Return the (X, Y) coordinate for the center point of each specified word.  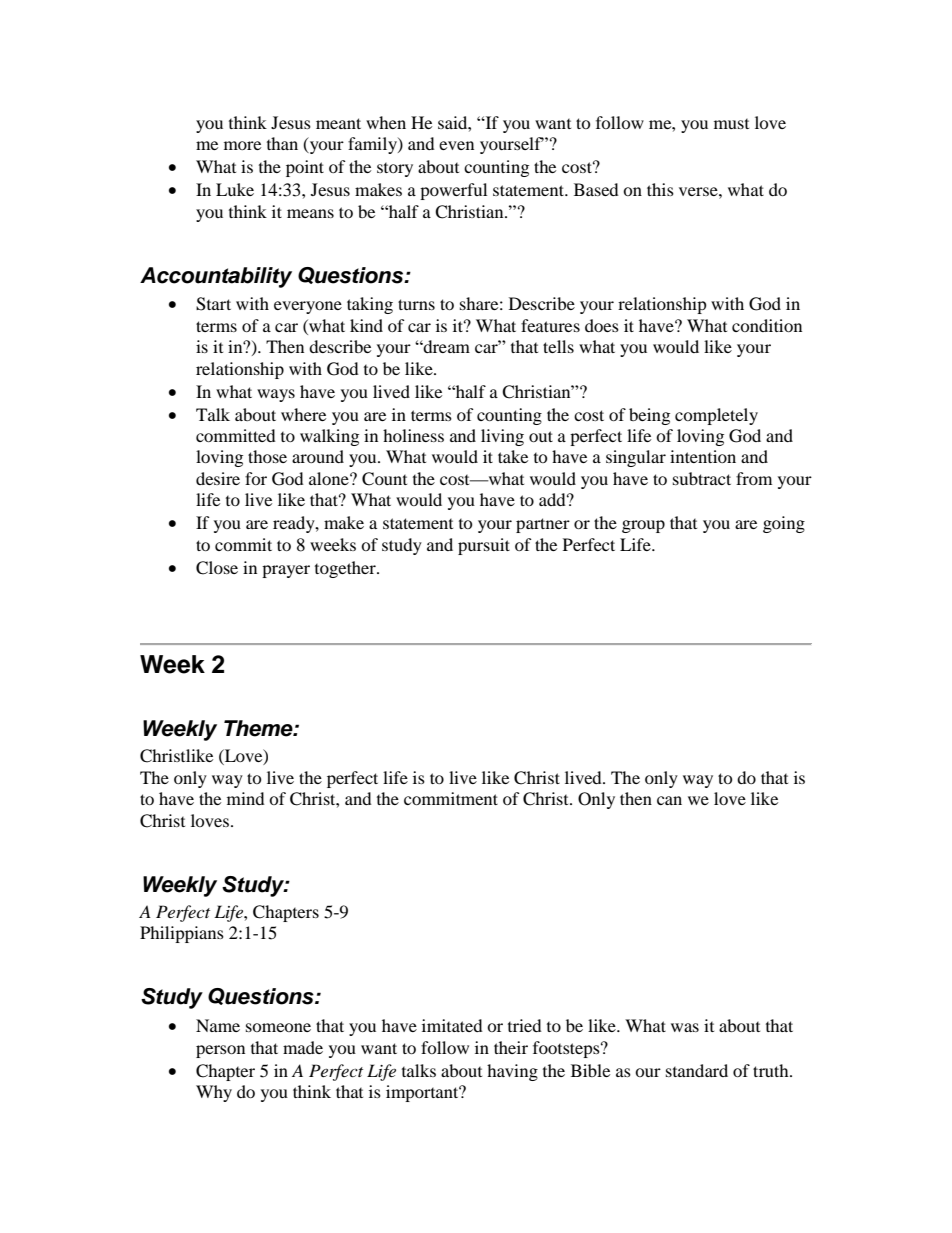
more (242, 145)
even (456, 145)
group (643, 526)
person (220, 1051)
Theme (259, 728)
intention (703, 456)
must (731, 124)
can (669, 800)
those (267, 456)
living (502, 437)
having (512, 1072)
